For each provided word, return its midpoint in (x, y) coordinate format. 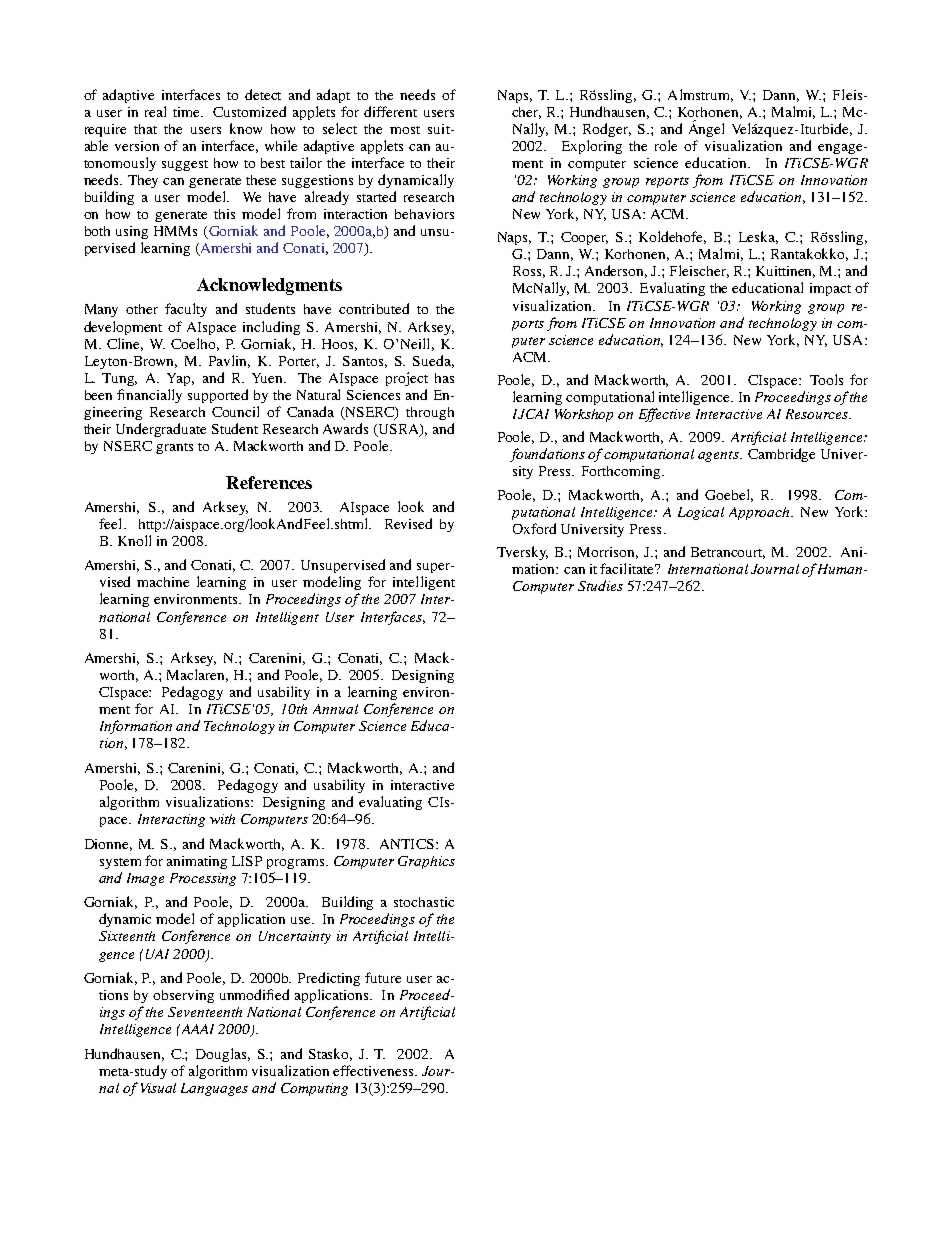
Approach (760, 513)
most (405, 130)
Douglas (223, 1055)
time (188, 112)
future (383, 977)
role (666, 145)
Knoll (134, 540)
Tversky (522, 553)
